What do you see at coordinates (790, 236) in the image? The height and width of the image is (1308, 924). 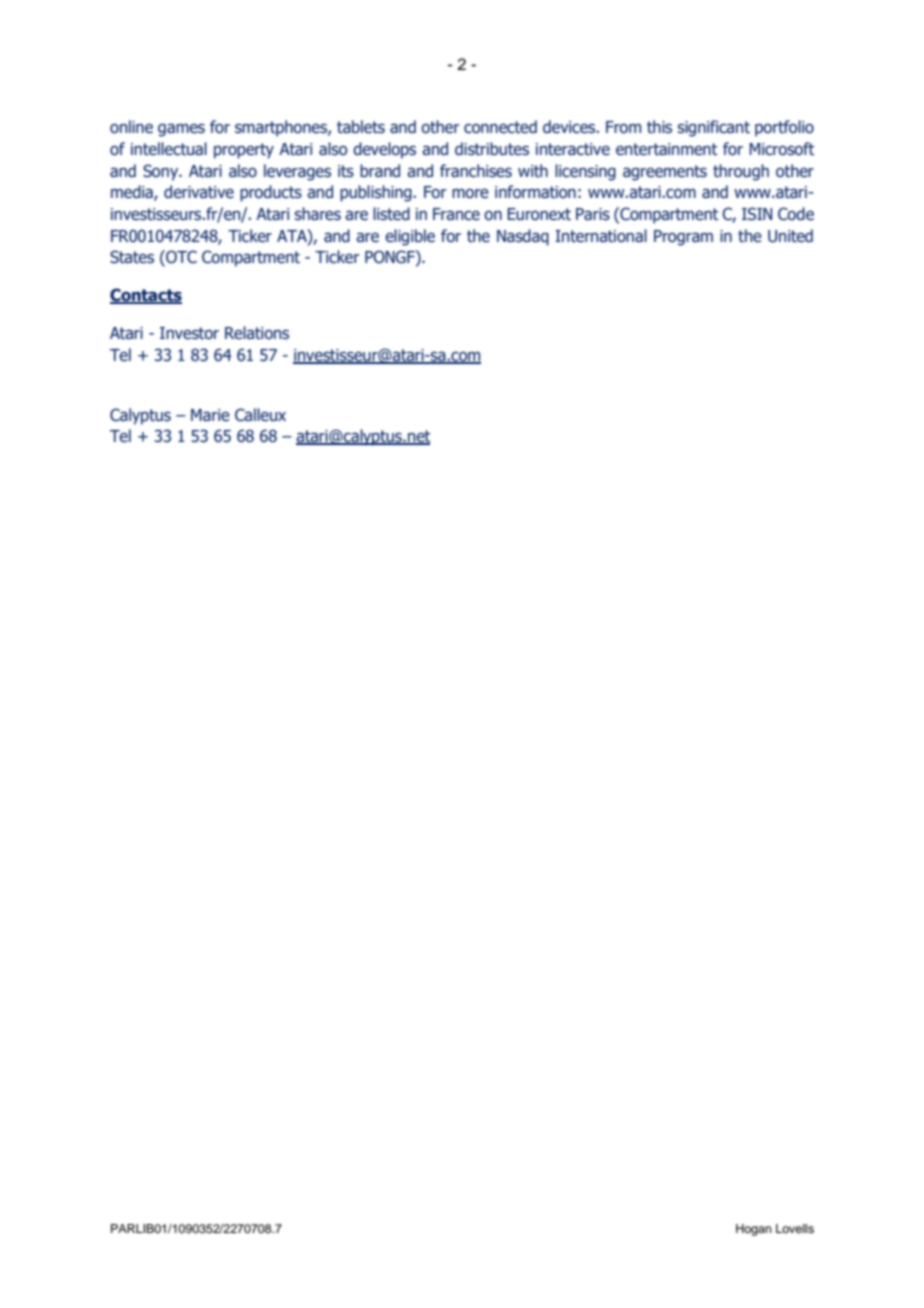 I see `United` at bounding box center [790, 236].
